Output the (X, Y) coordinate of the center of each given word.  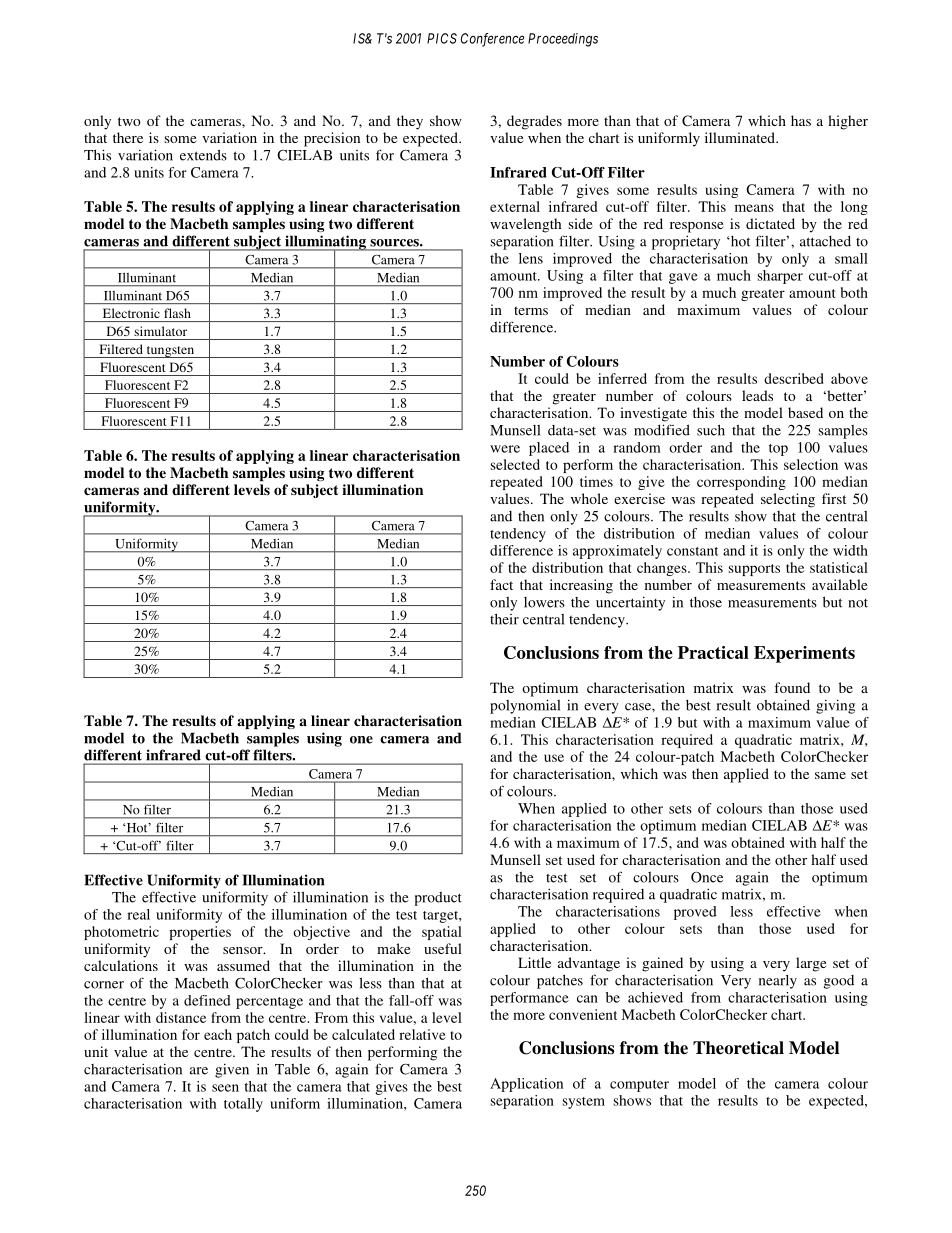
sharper (780, 277)
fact (501, 584)
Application (526, 1085)
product (438, 899)
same (830, 775)
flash (177, 313)
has (801, 120)
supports (754, 570)
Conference (492, 40)
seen (225, 1088)
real (138, 914)
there (128, 137)
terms (531, 310)
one (361, 740)
